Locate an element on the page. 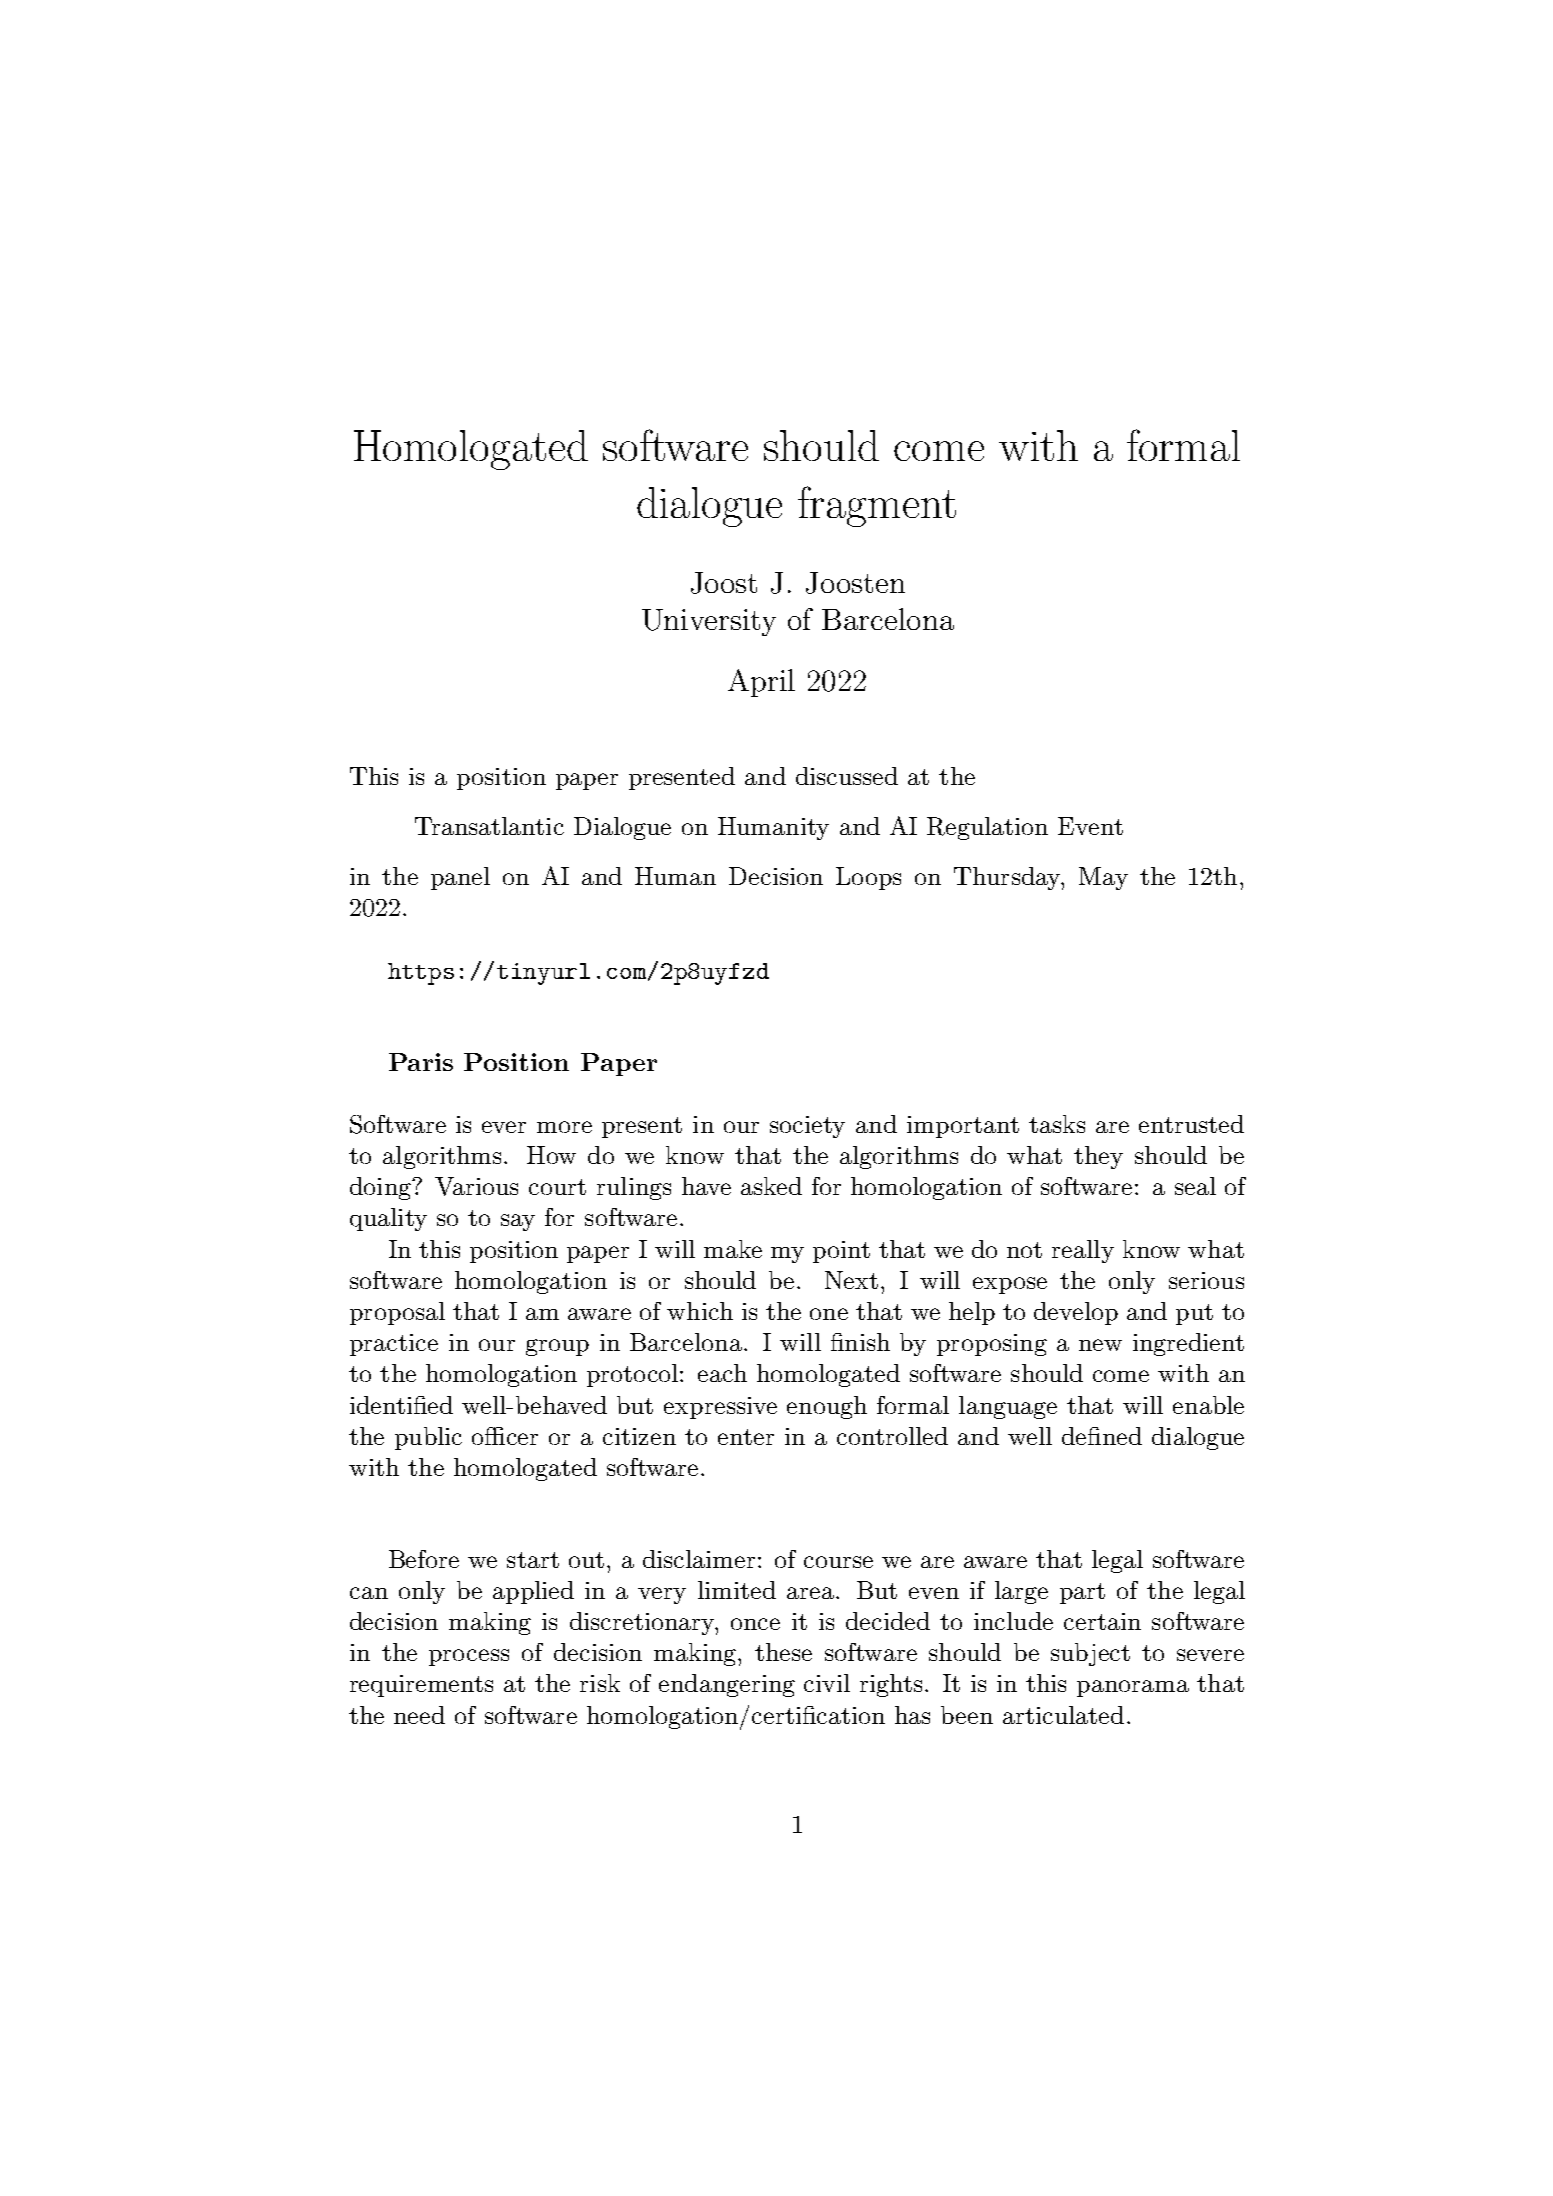 This page has height=2196, width=1553. process is located at coordinates (469, 1657).
